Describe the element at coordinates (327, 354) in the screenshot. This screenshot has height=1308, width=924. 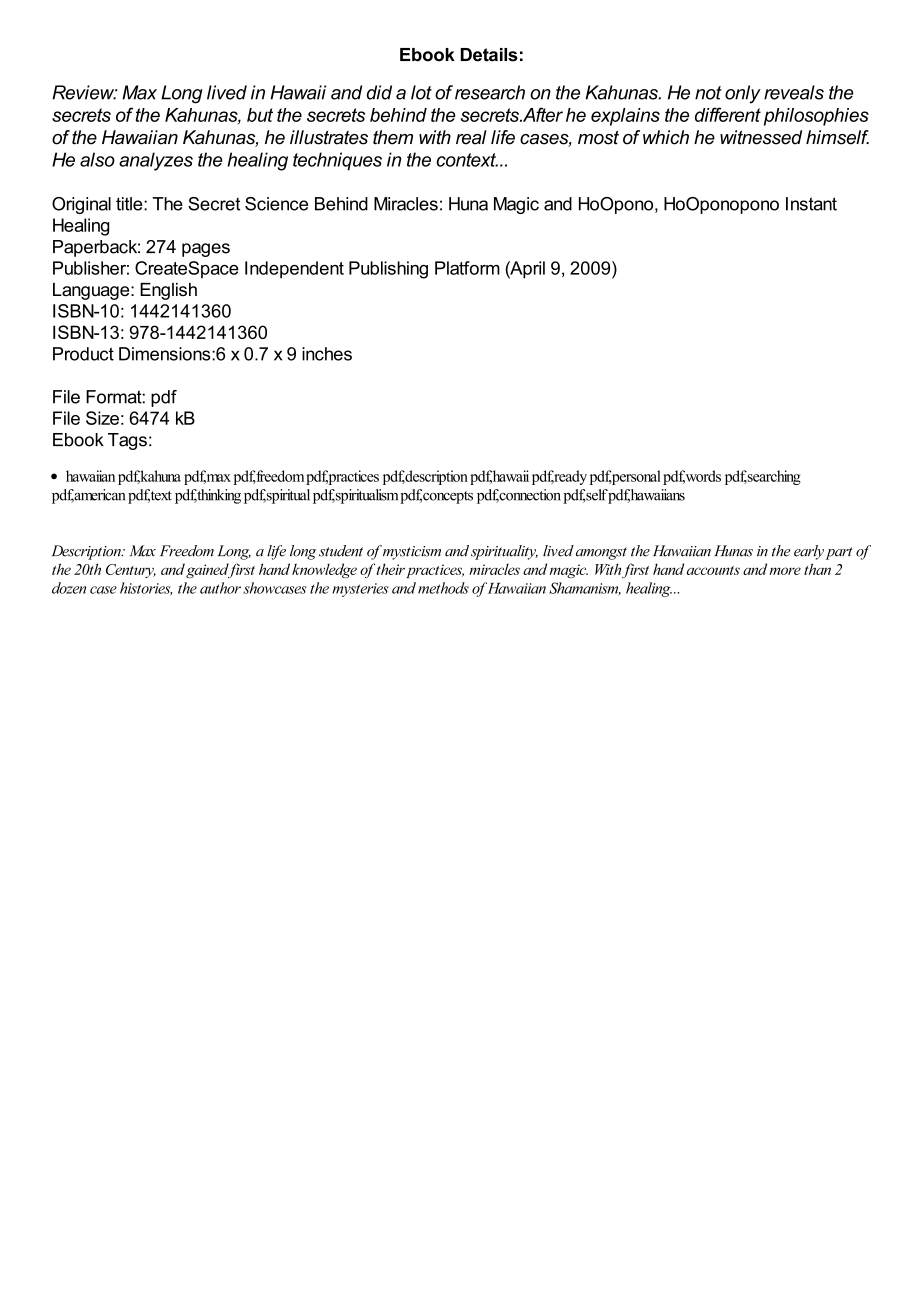
I see `inches` at that location.
